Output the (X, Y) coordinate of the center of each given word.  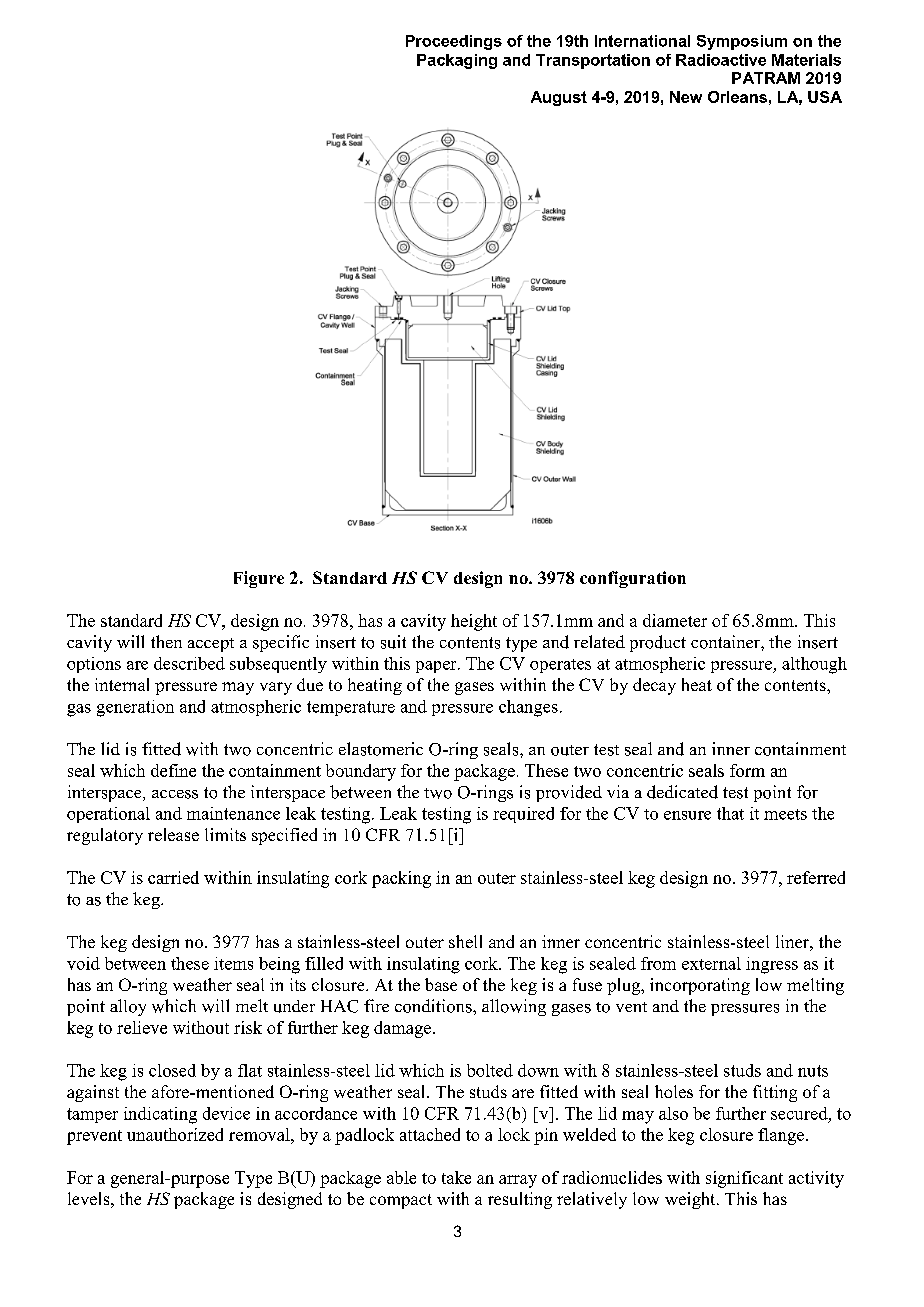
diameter (675, 620)
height (474, 622)
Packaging (457, 61)
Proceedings (454, 42)
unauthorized (175, 1134)
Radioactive (721, 60)
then (166, 641)
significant (744, 1179)
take (456, 1177)
